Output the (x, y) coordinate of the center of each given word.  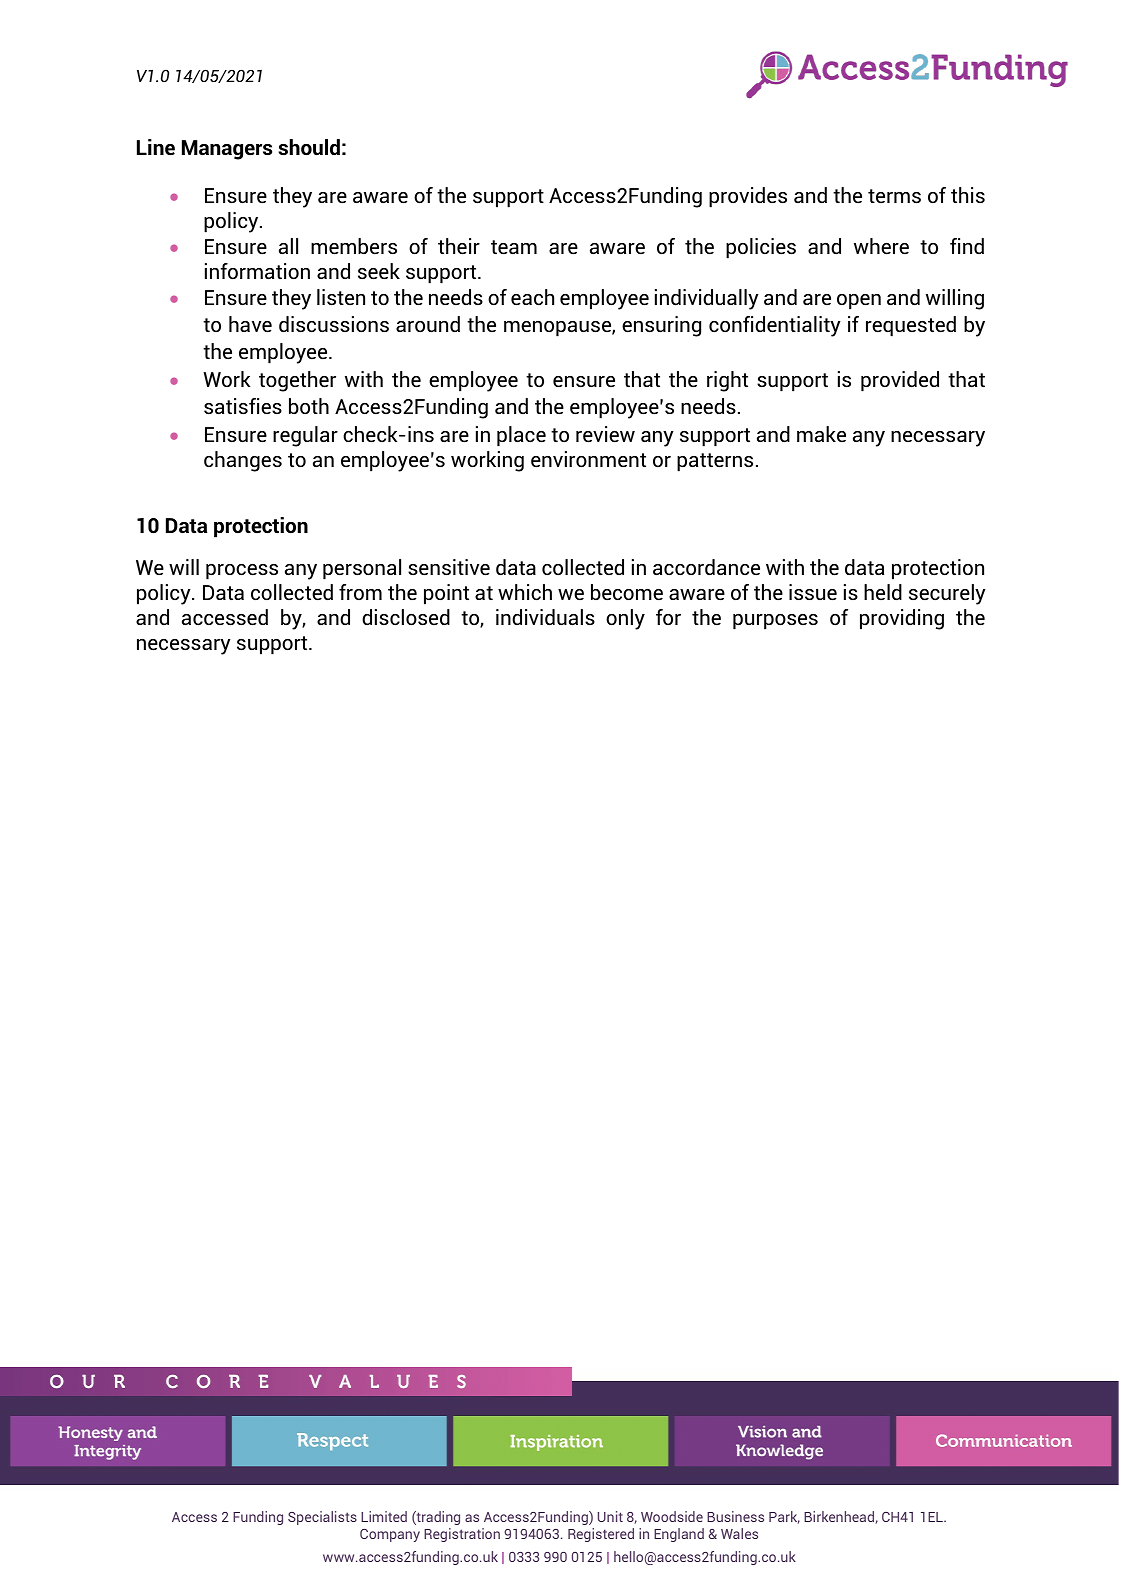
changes (243, 461)
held (883, 592)
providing (902, 619)
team (514, 247)
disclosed (406, 617)
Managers (227, 150)
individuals (545, 617)
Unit (610, 1516)
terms (894, 196)
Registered (601, 1535)
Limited (384, 1516)
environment (588, 459)
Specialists (322, 1518)
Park (784, 1517)
